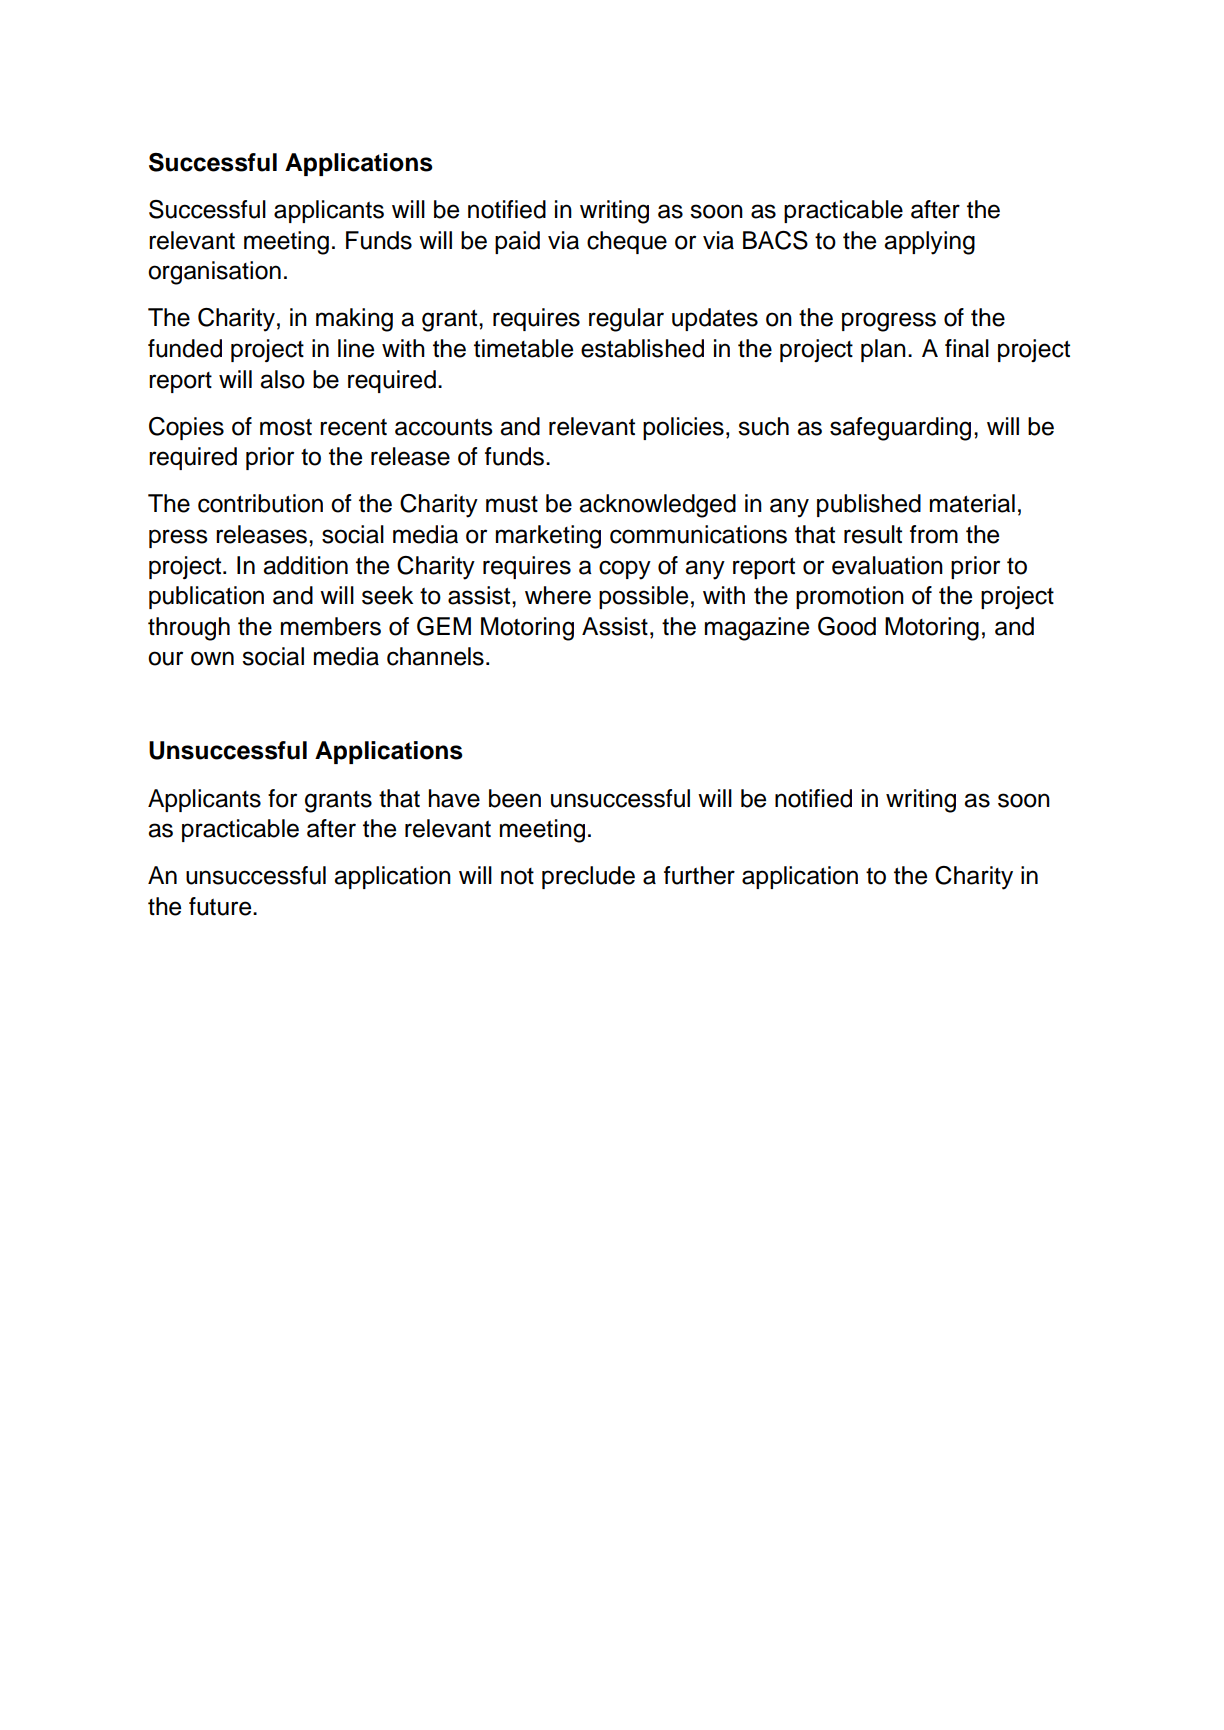 The image size is (1224, 1730). What do you see at coordinates (887, 565) in the document?
I see `evaluation` at bounding box center [887, 565].
